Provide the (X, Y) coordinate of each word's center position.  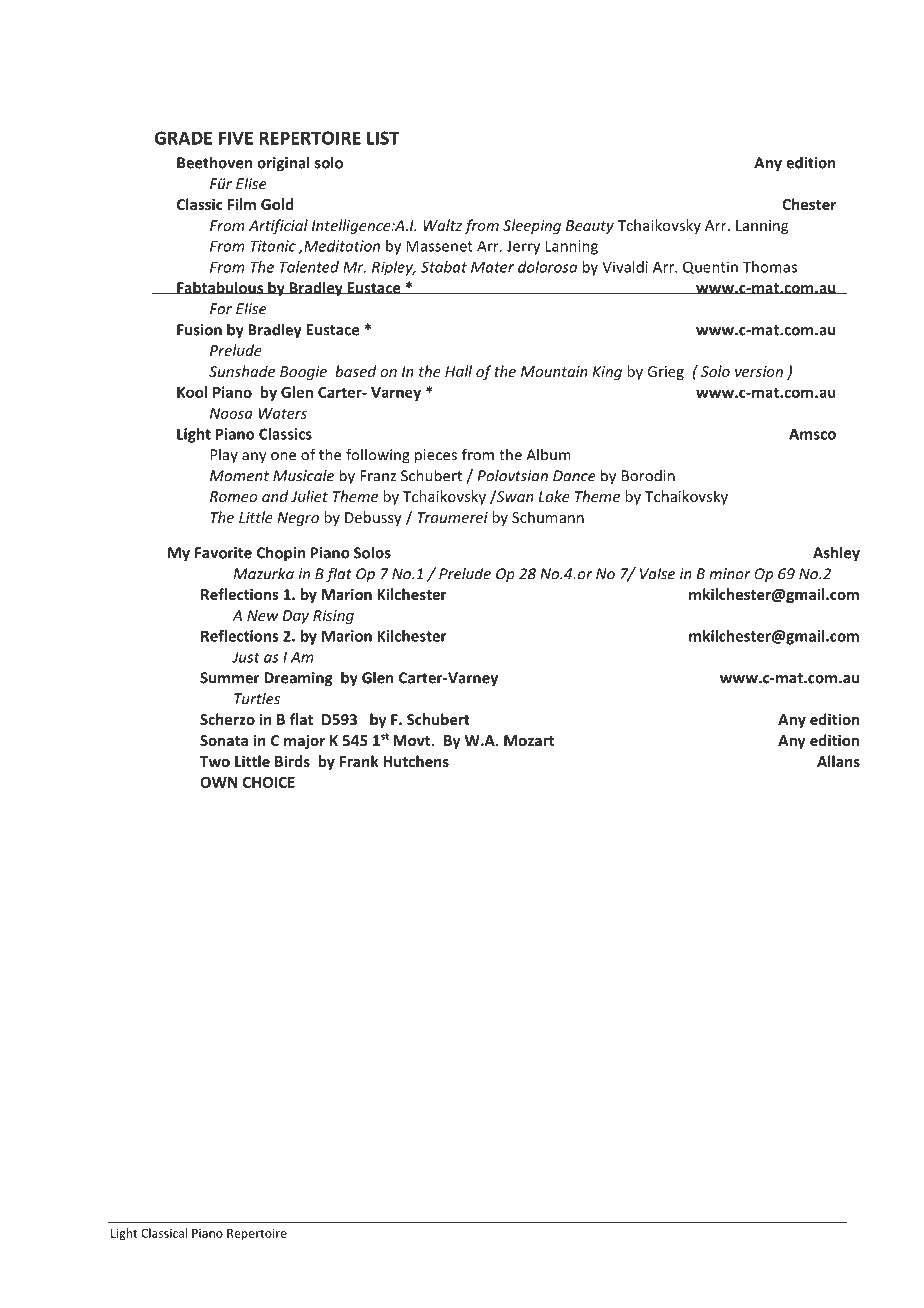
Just (246, 657)
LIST (383, 138)
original (283, 164)
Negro (298, 519)
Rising (333, 617)
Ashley (836, 554)
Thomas (770, 267)
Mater (492, 267)
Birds (292, 761)
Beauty (590, 227)
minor (729, 574)
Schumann (548, 517)
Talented (309, 267)
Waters (283, 413)
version (759, 371)
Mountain (554, 371)
